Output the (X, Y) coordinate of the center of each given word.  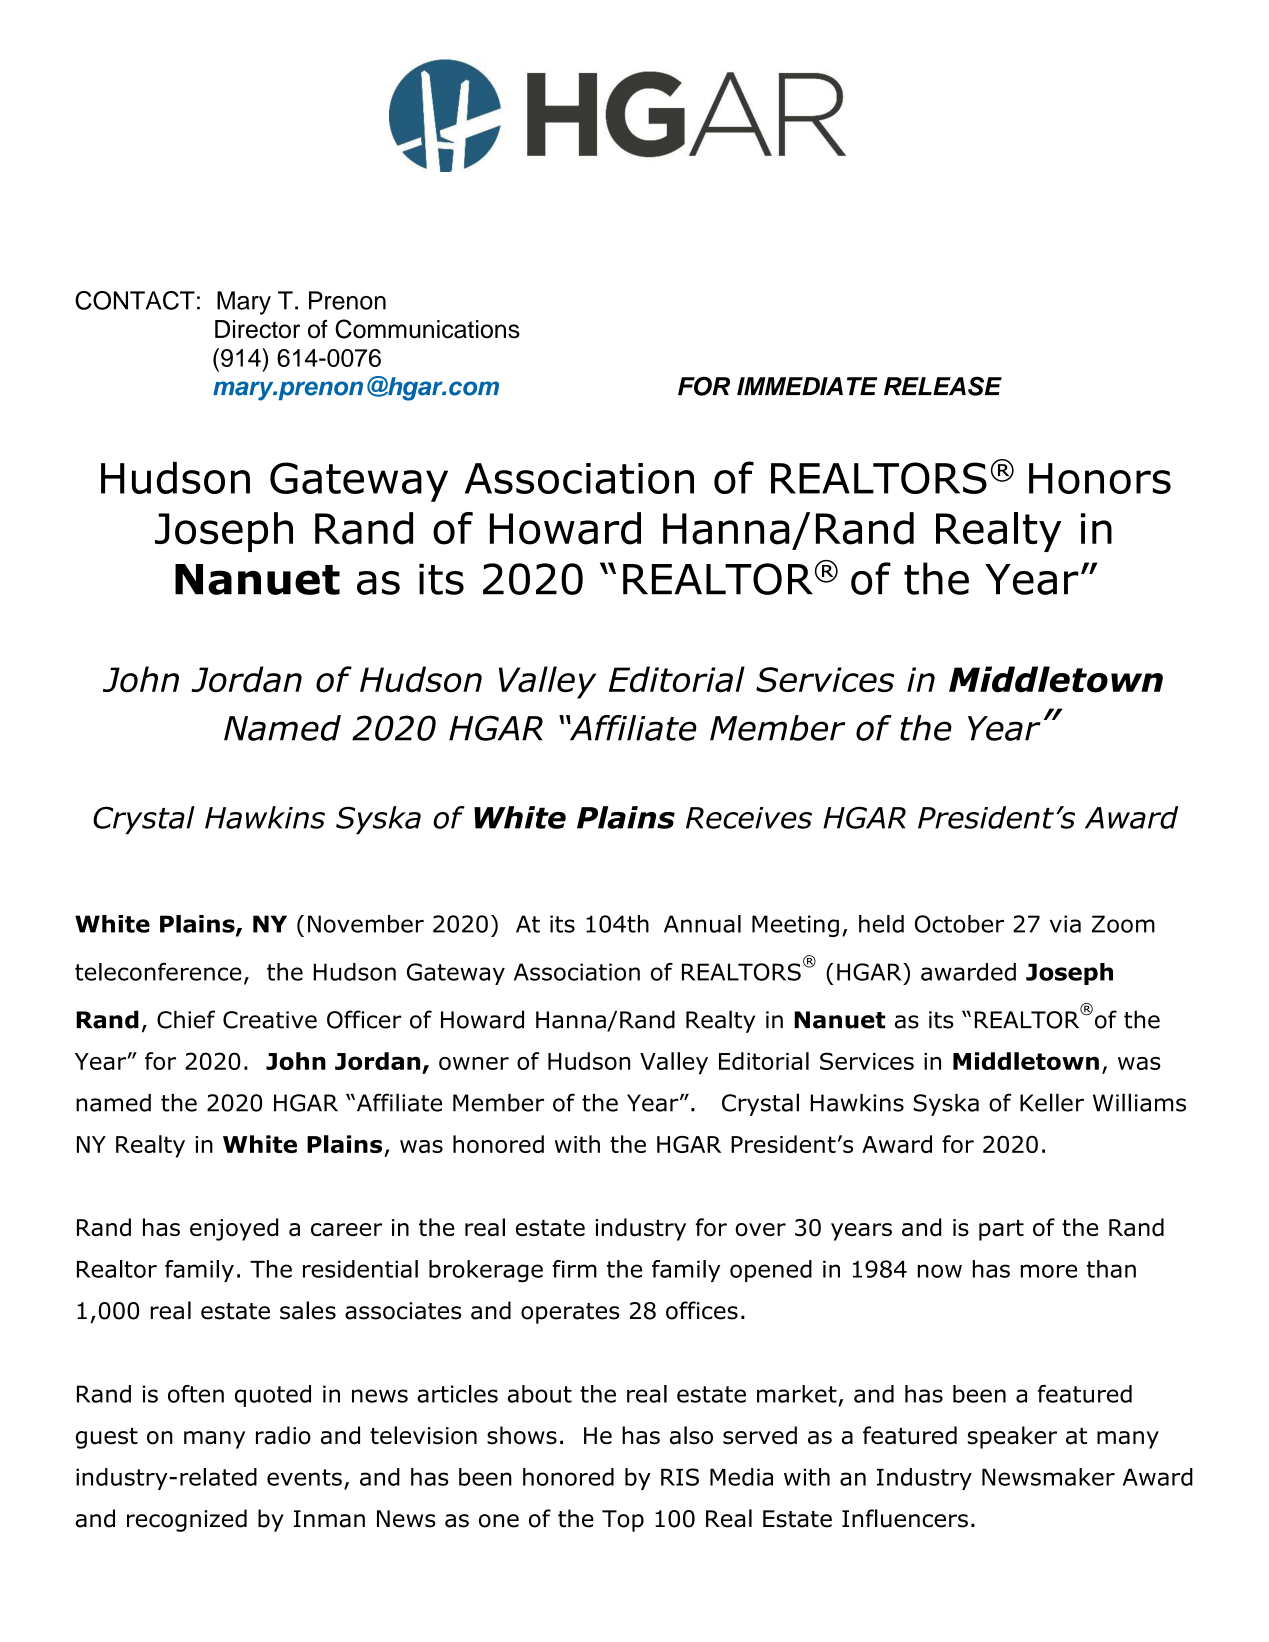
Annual (702, 924)
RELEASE (943, 386)
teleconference (158, 972)
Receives (749, 818)
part (1001, 1230)
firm (574, 1269)
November (366, 924)
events (304, 1477)
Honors (1100, 478)
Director (257, 329)
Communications (427, 329)
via (1065, 924)
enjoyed (234, 1229)
